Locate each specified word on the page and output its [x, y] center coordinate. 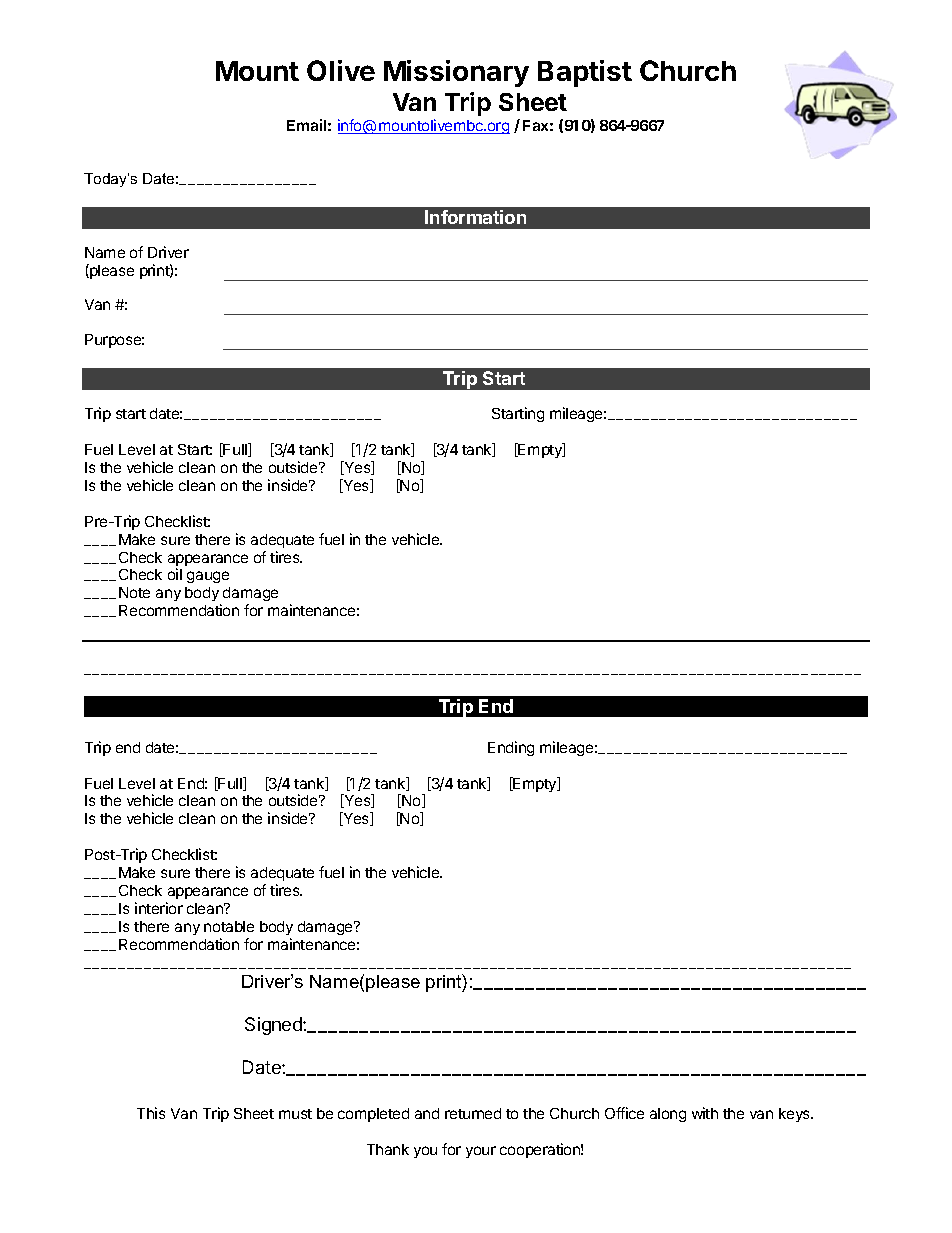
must [295, 1114]
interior [159, 908]
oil [175, 574]
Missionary [456, 73]
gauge [208, 577]
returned [473, 1113]
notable [229, 926]
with [705, 1113]
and [427, 1113]
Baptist [585, 73]
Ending [511, 748]
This [151, 1113]
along [668, 1115]
